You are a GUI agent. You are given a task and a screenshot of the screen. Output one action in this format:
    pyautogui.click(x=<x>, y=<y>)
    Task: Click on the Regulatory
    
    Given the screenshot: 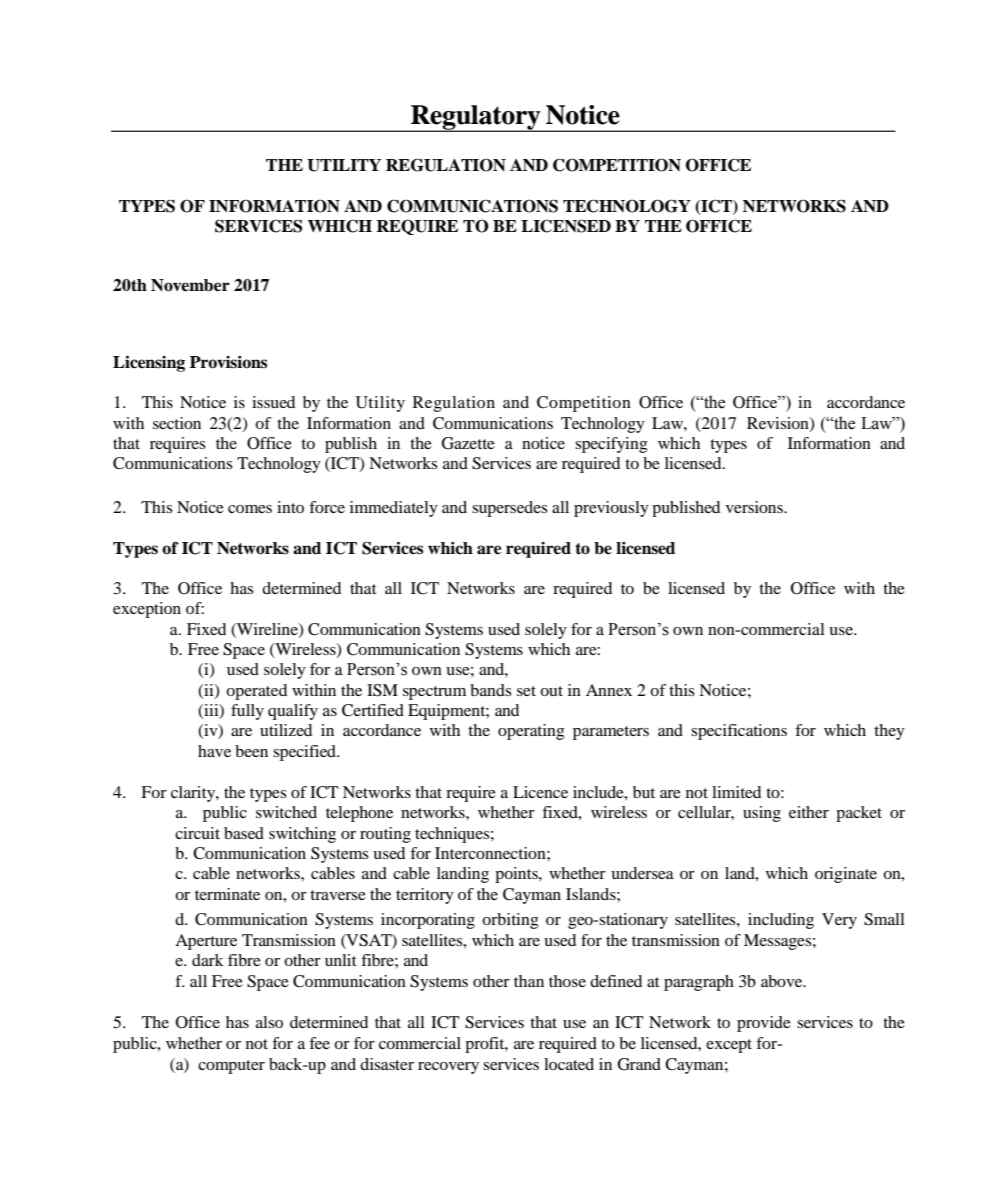 What is the action you would take?
    pyautogui.click(x=476, y=118)
